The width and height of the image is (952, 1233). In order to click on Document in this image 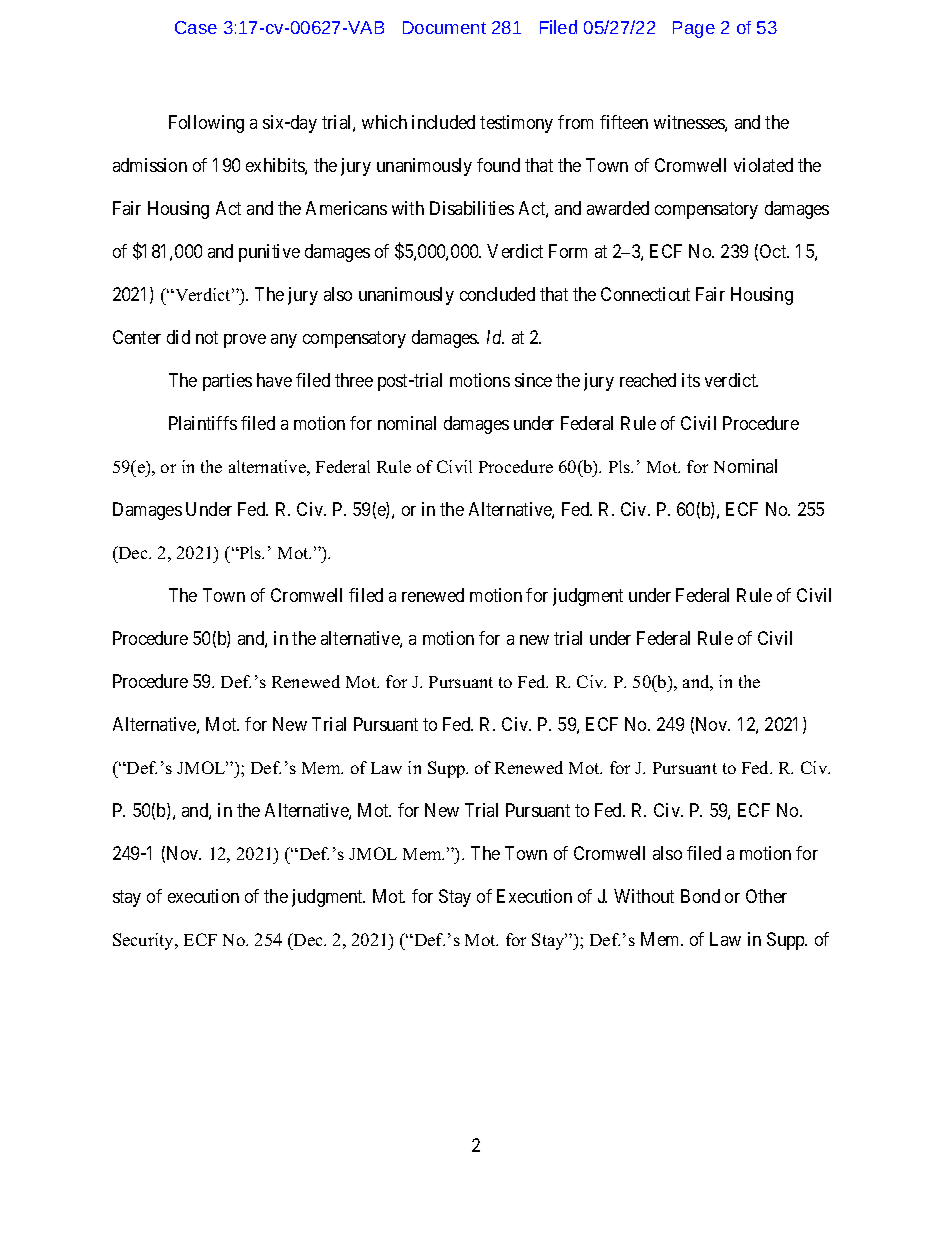, I will do `click(444, 27)`.
